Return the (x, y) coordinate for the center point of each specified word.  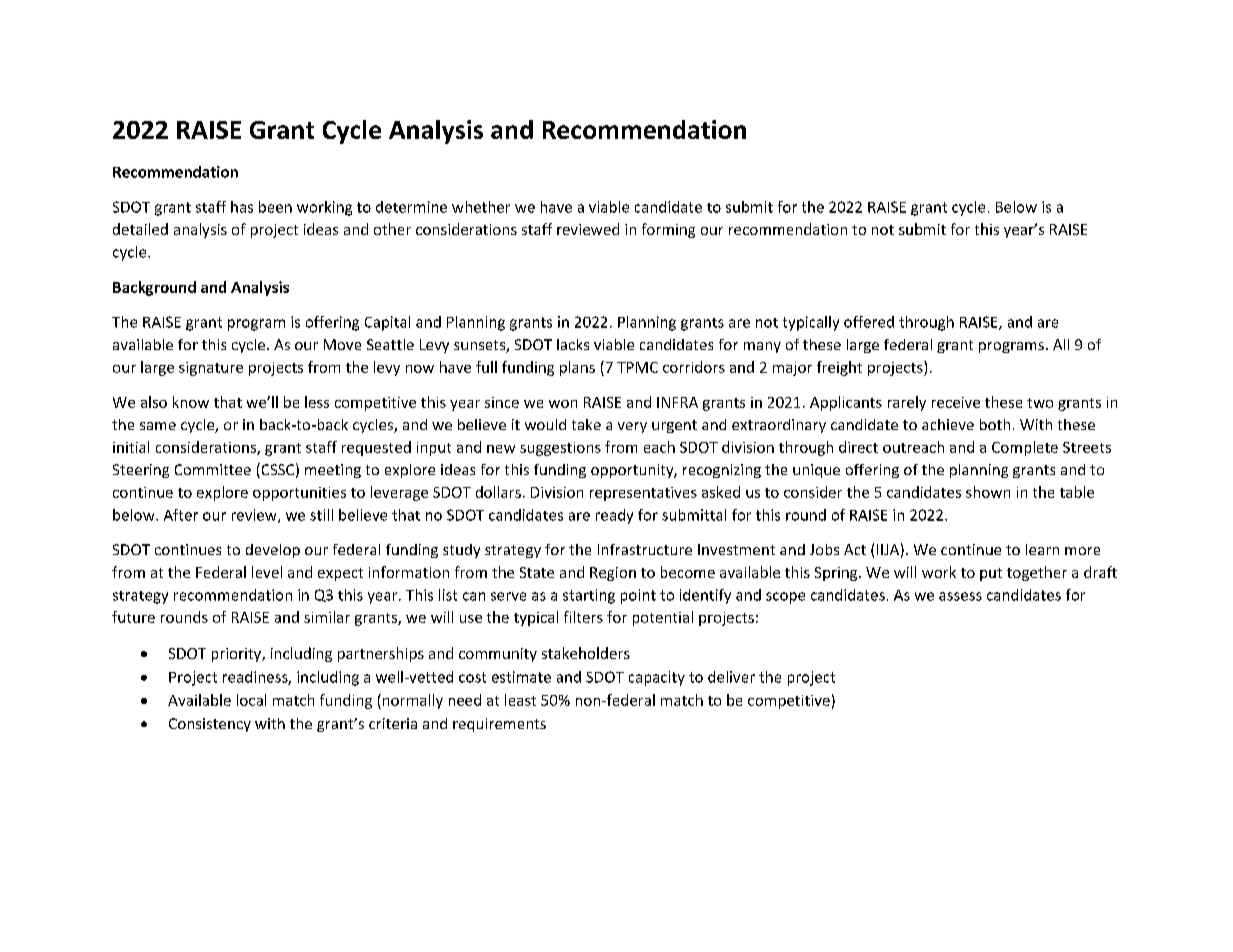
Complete (1025, 448)
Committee (213, 469)
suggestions (560, 449)
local (251, 700)
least (520, 700)
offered (869, 322)
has (242, 207)
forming (668, 230)
